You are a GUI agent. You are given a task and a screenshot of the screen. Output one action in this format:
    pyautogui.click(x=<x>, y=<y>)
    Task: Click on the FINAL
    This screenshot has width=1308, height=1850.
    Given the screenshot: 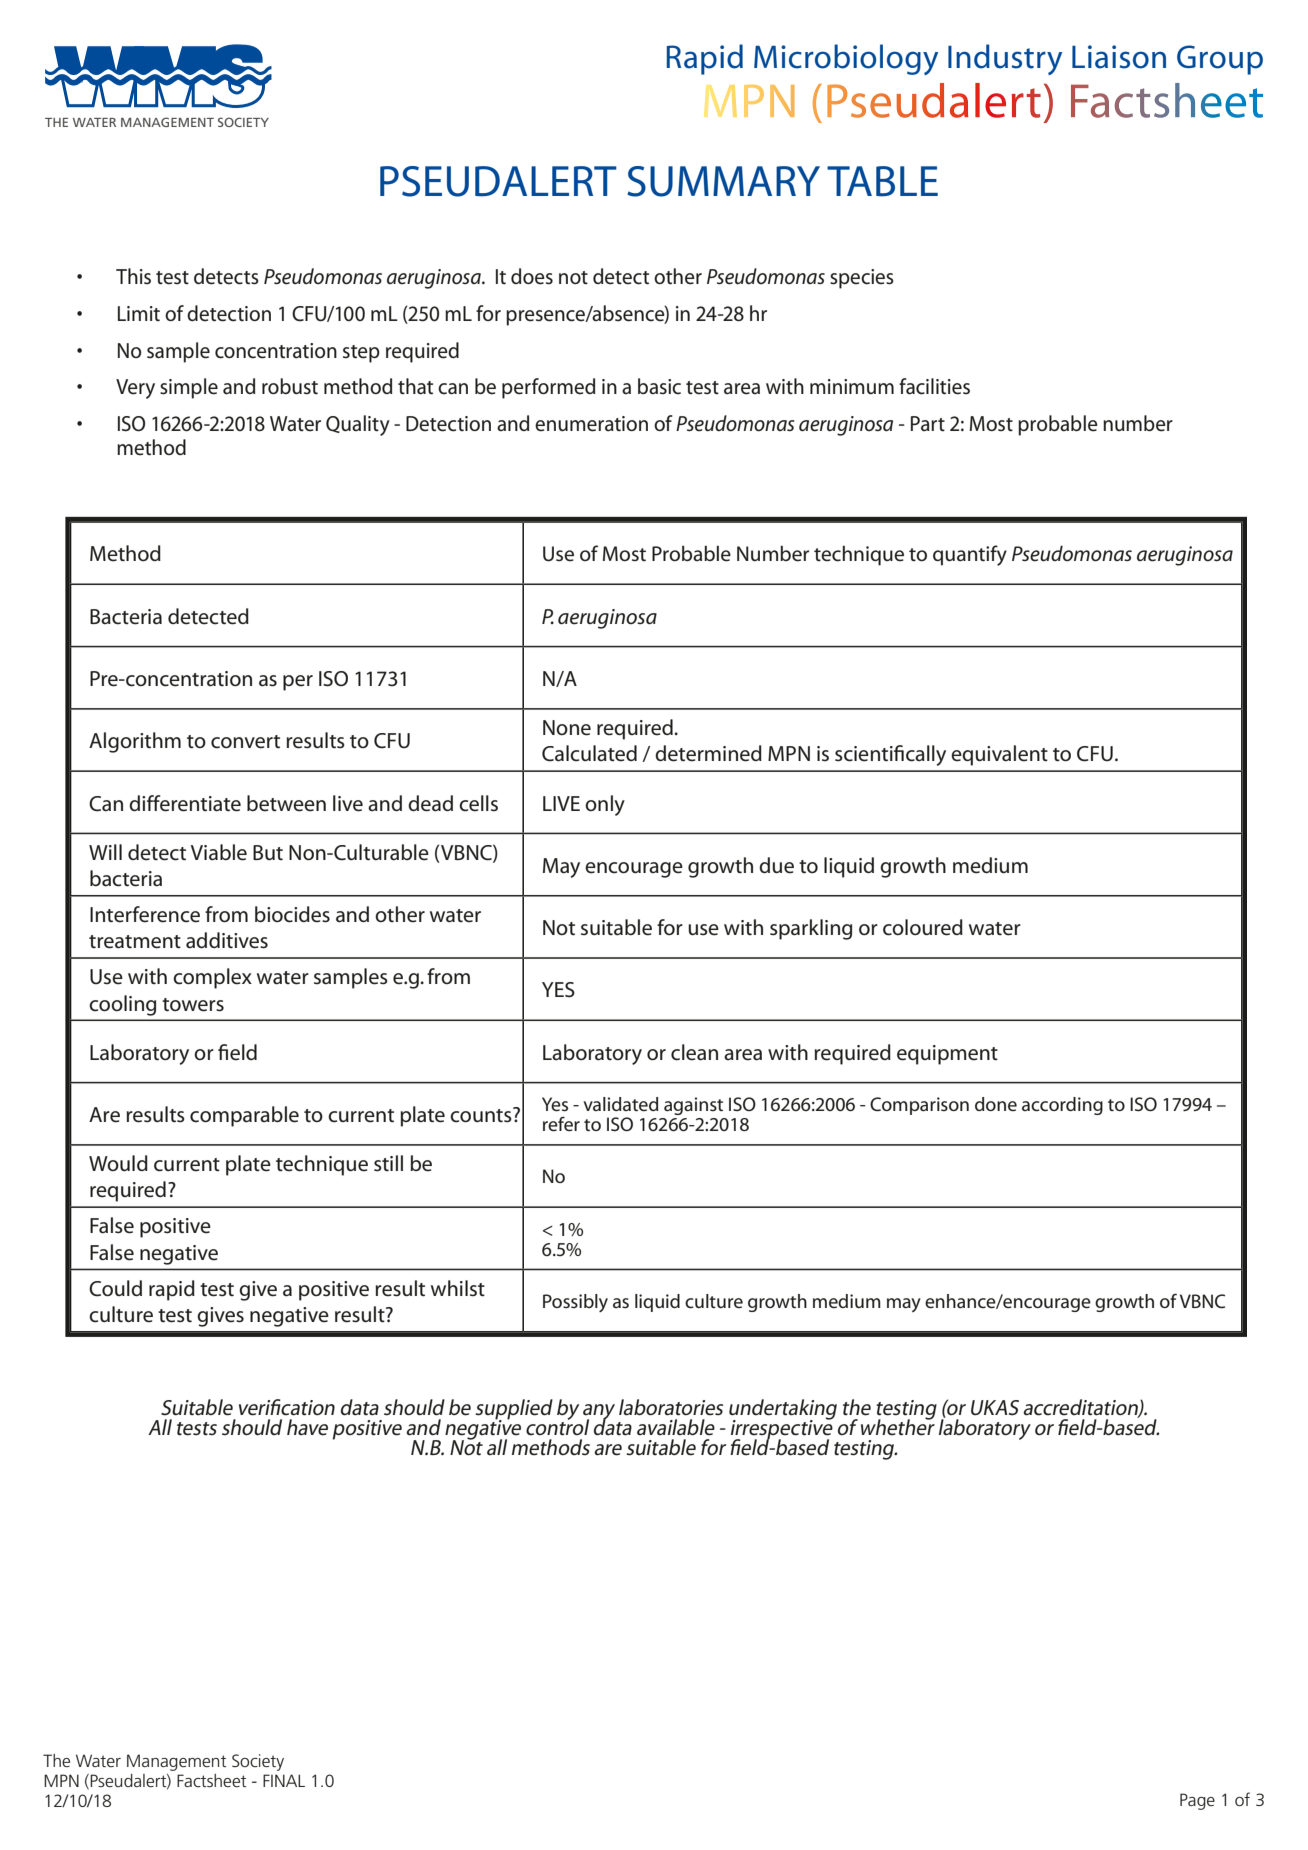 What is the action you would take?
    pyautogui.click(x=284, y=1780)
